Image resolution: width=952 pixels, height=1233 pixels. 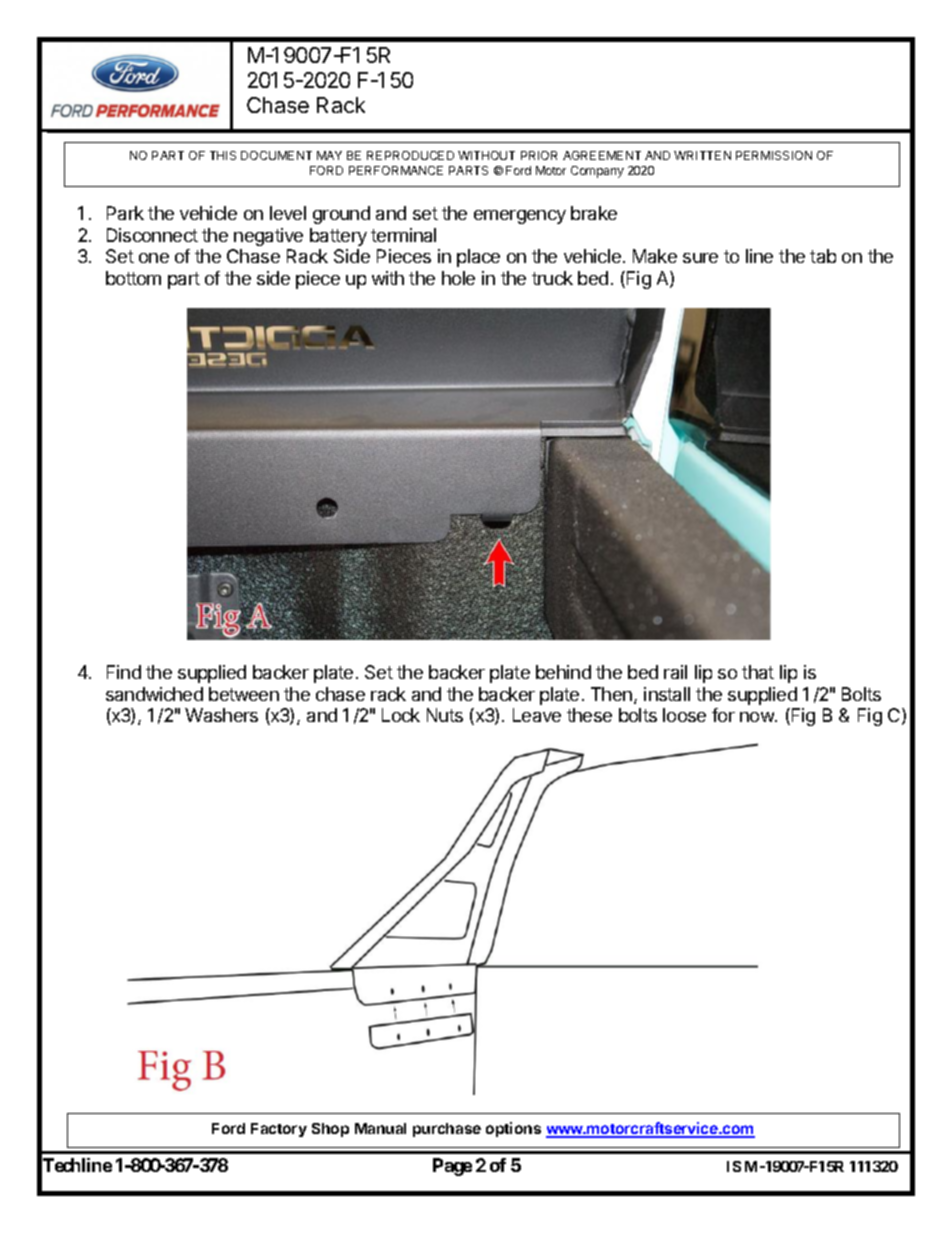 I want to click on Factory, so click(x=279, y=1130).
